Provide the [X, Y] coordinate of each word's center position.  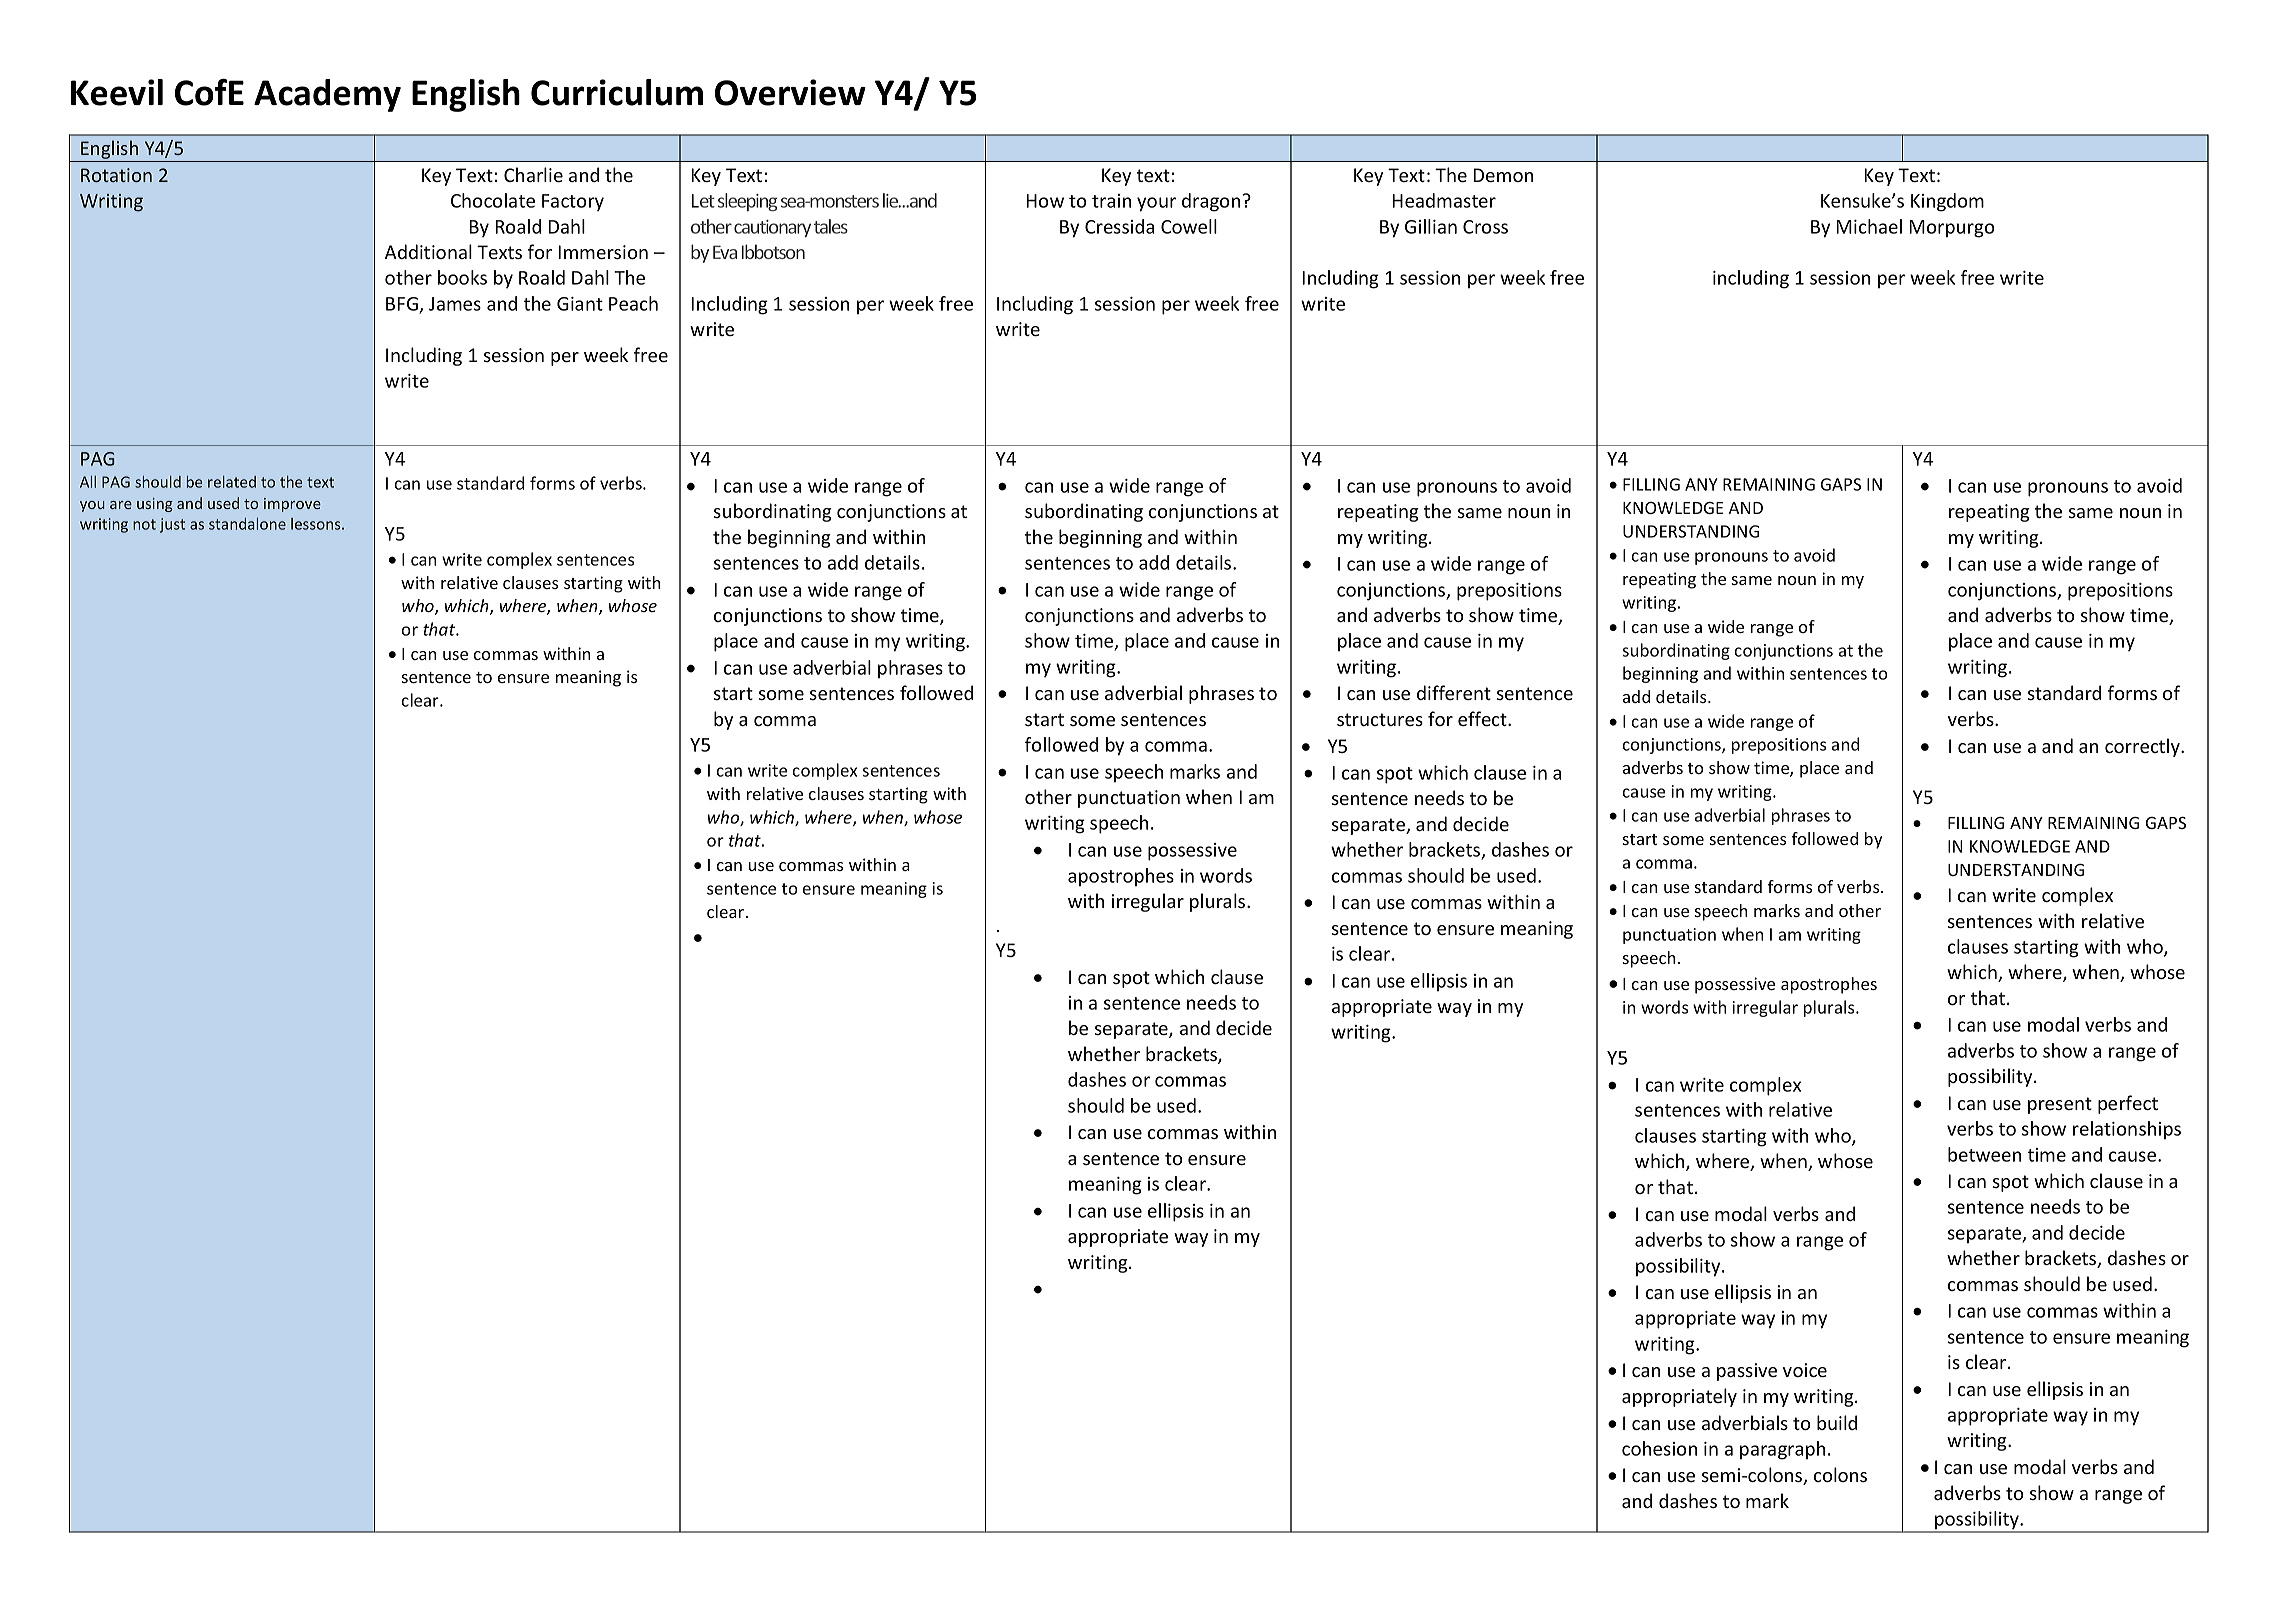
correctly [2143, 747]
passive [1747, 1372]
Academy [327, 95]
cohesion [1659, 1448]
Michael [1869, 226]
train [1111, 201]
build [1837, 1422]
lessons [317, 524]
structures [1380, 719]
